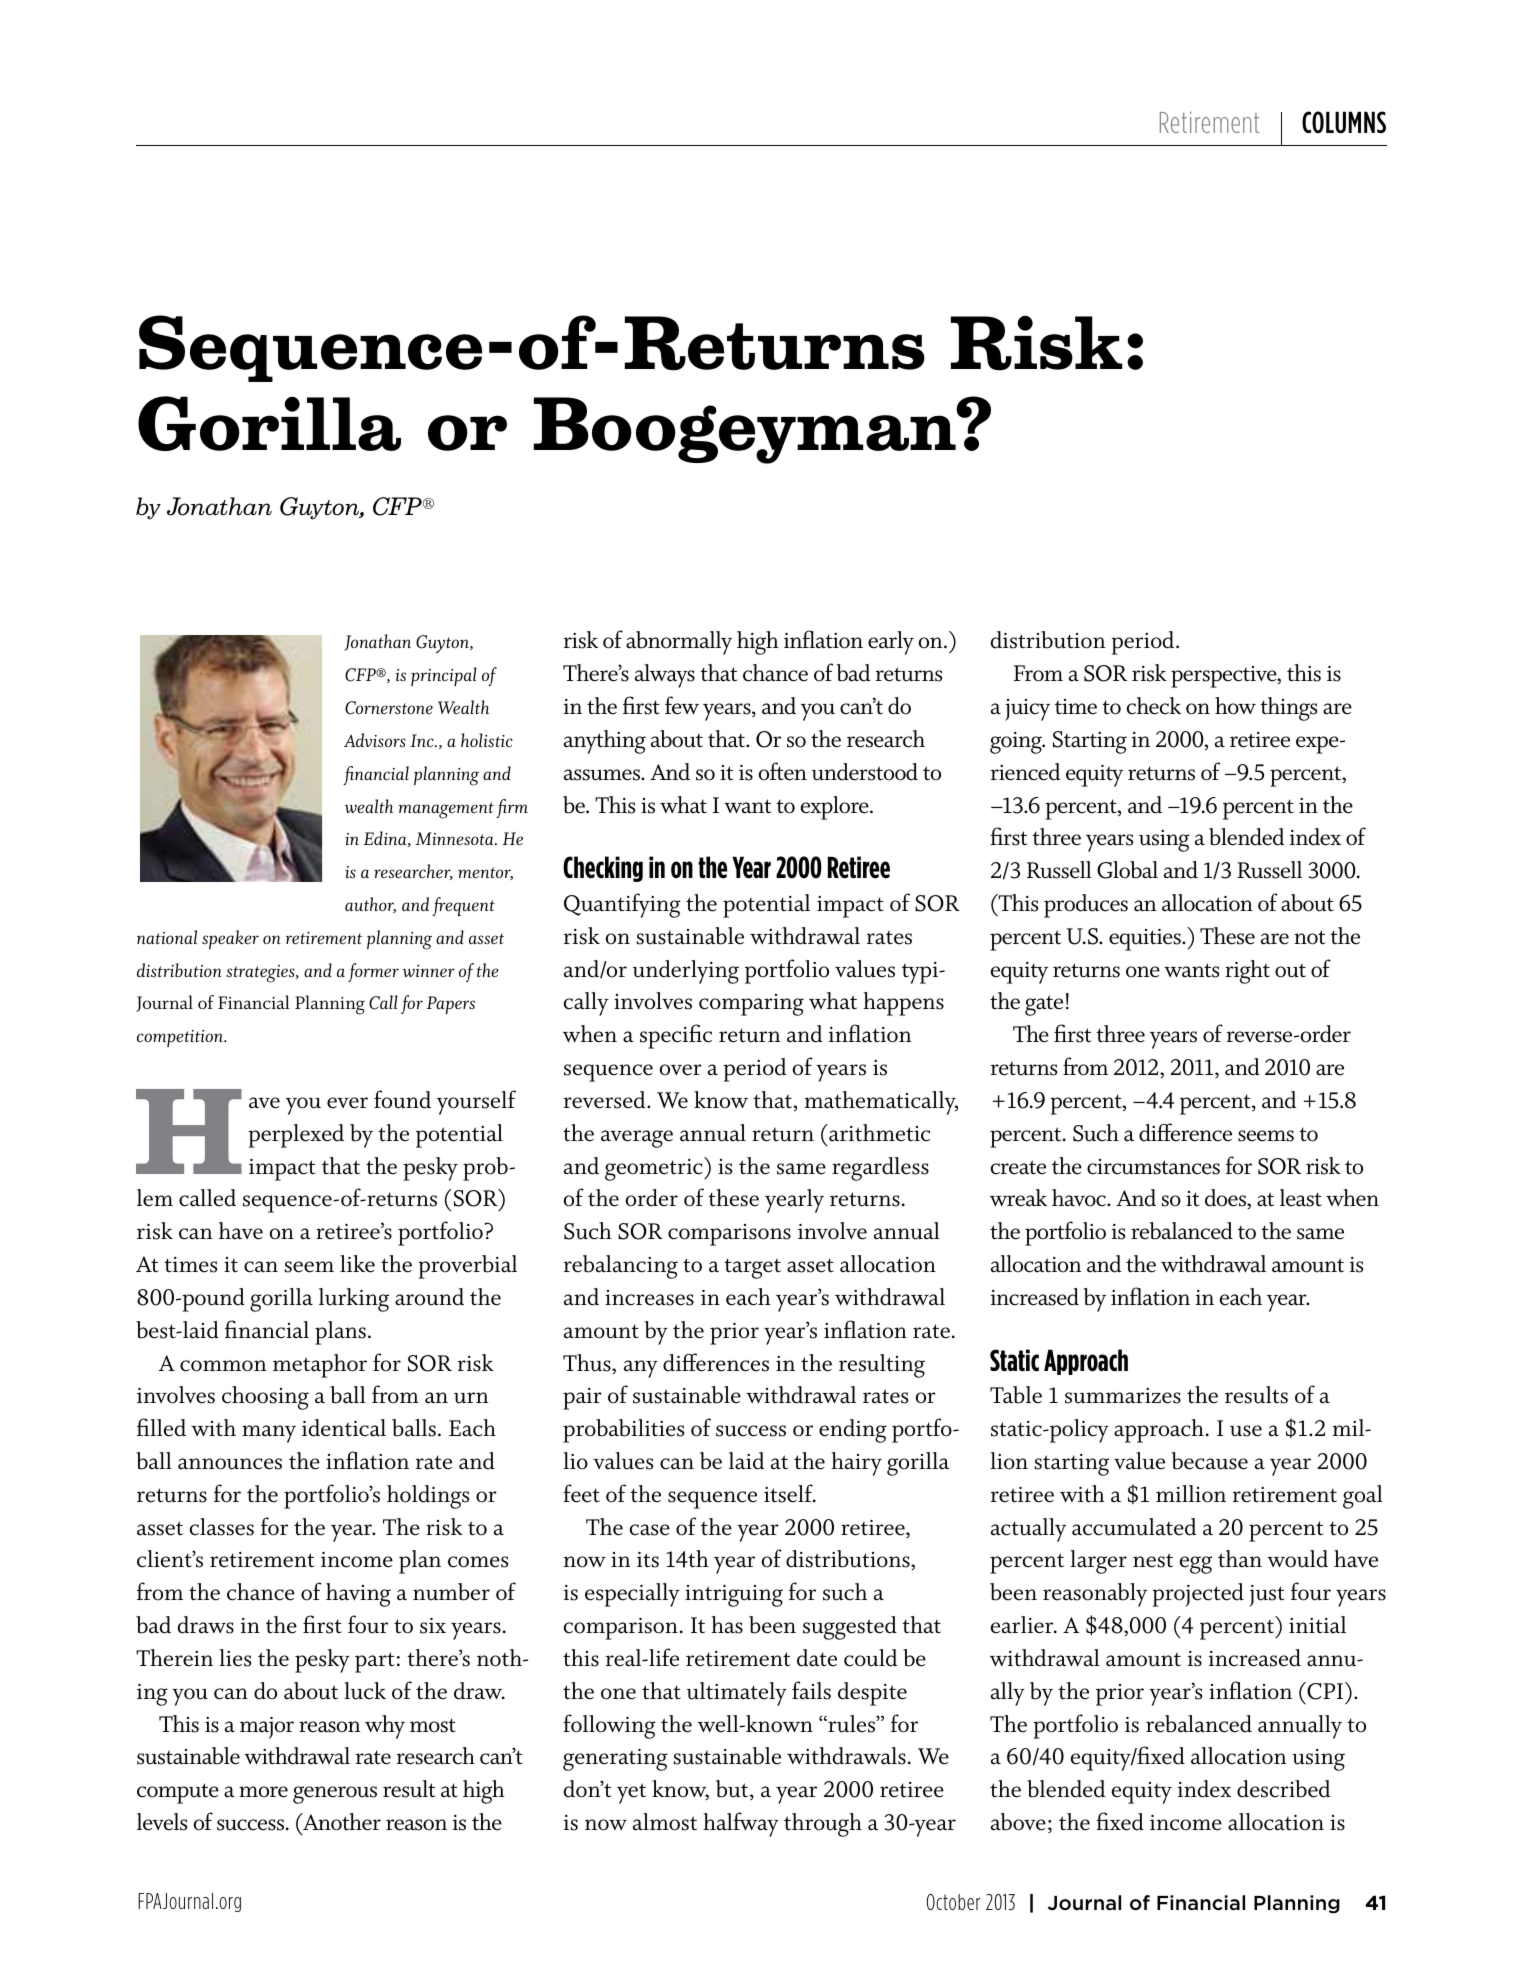 Image resolution: width=1523 pixels, height=1977 pixels. What do you see at coordinates (1247, 972) in the screenshot?
I see `right` at bounding box center [1247, 972].
